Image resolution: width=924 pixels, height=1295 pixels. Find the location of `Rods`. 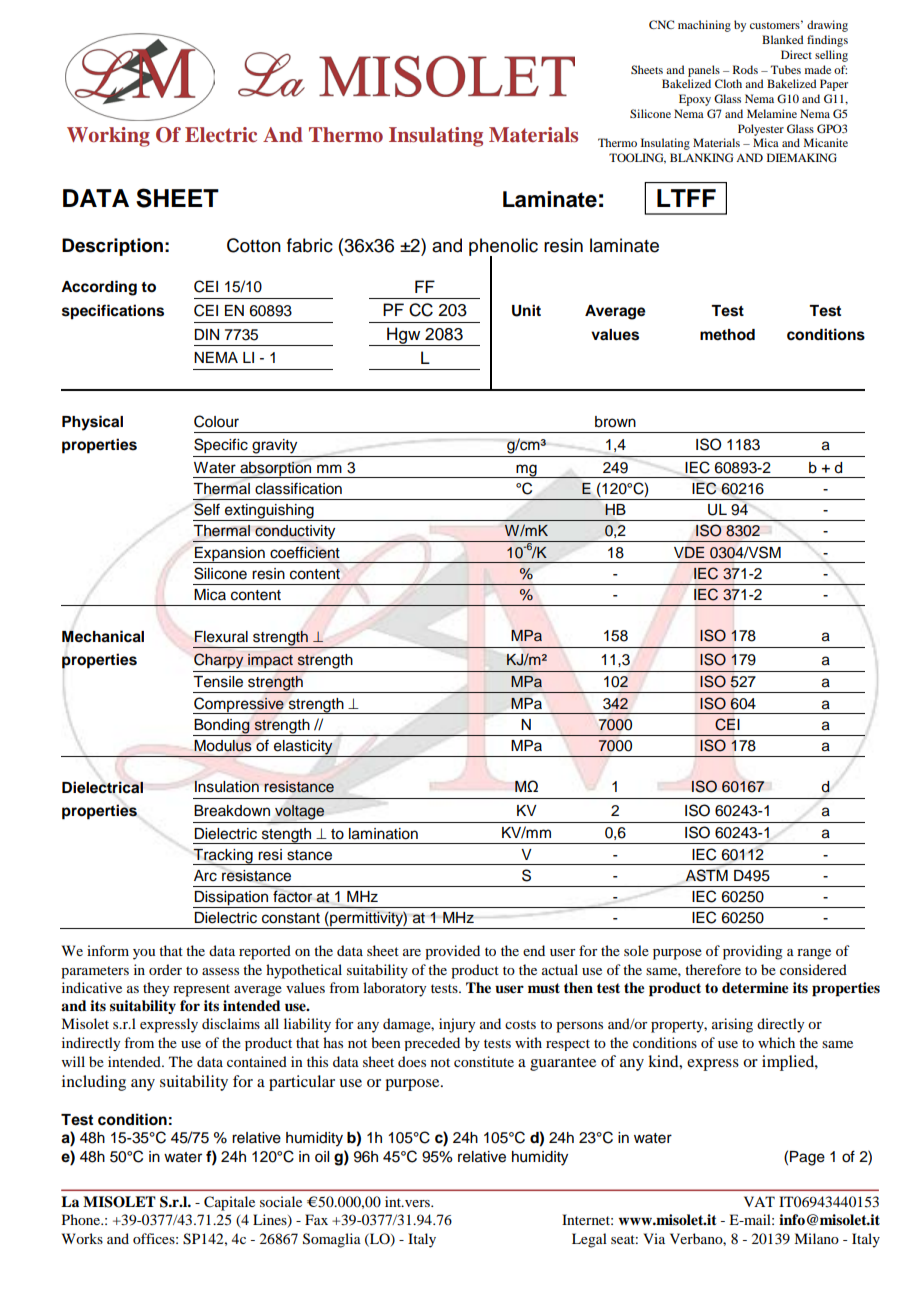

Rods is located at coordinates (745, 69).
